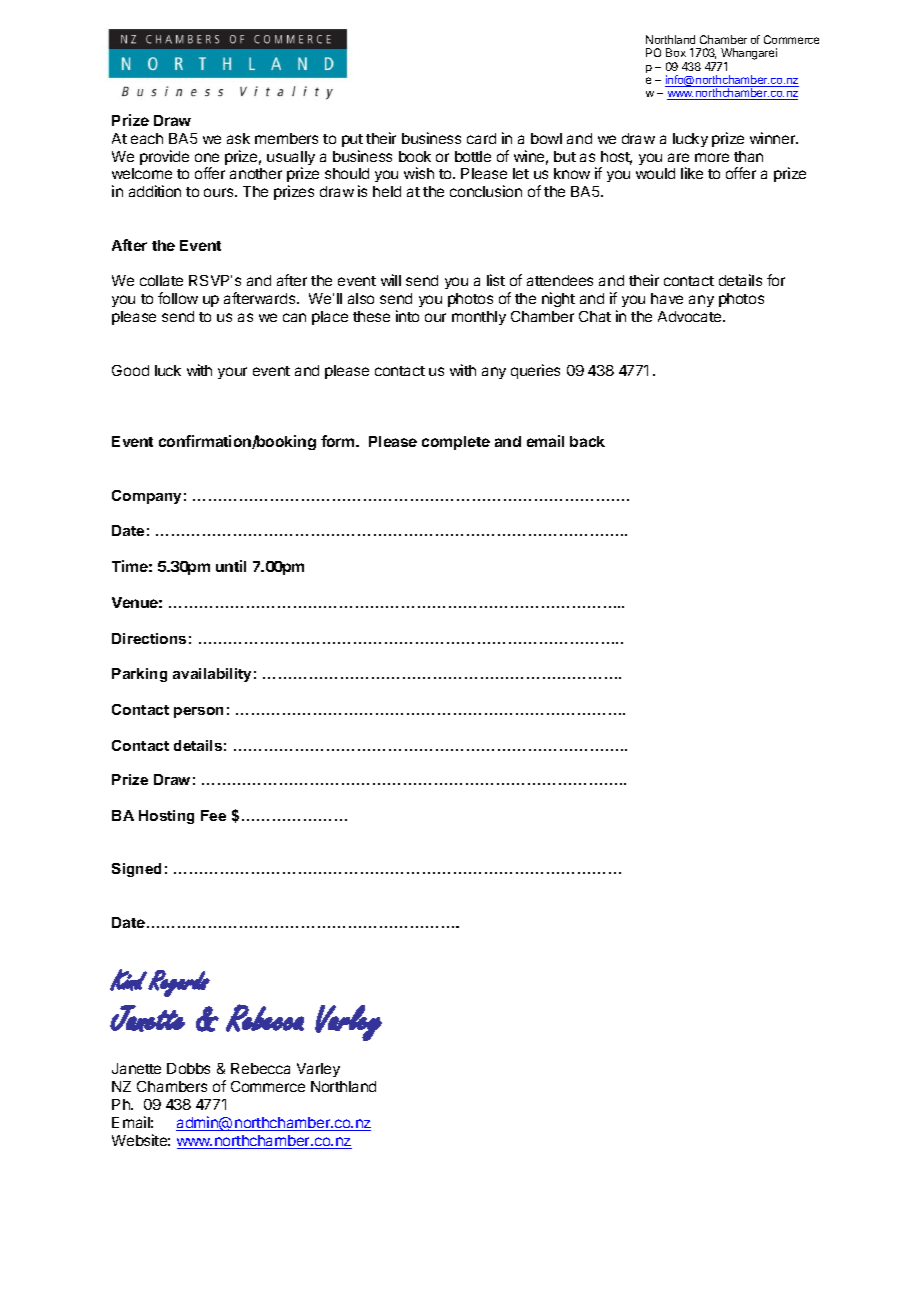 This document has height=1308, width=924. I want to click on complete, so click(456, 443).
